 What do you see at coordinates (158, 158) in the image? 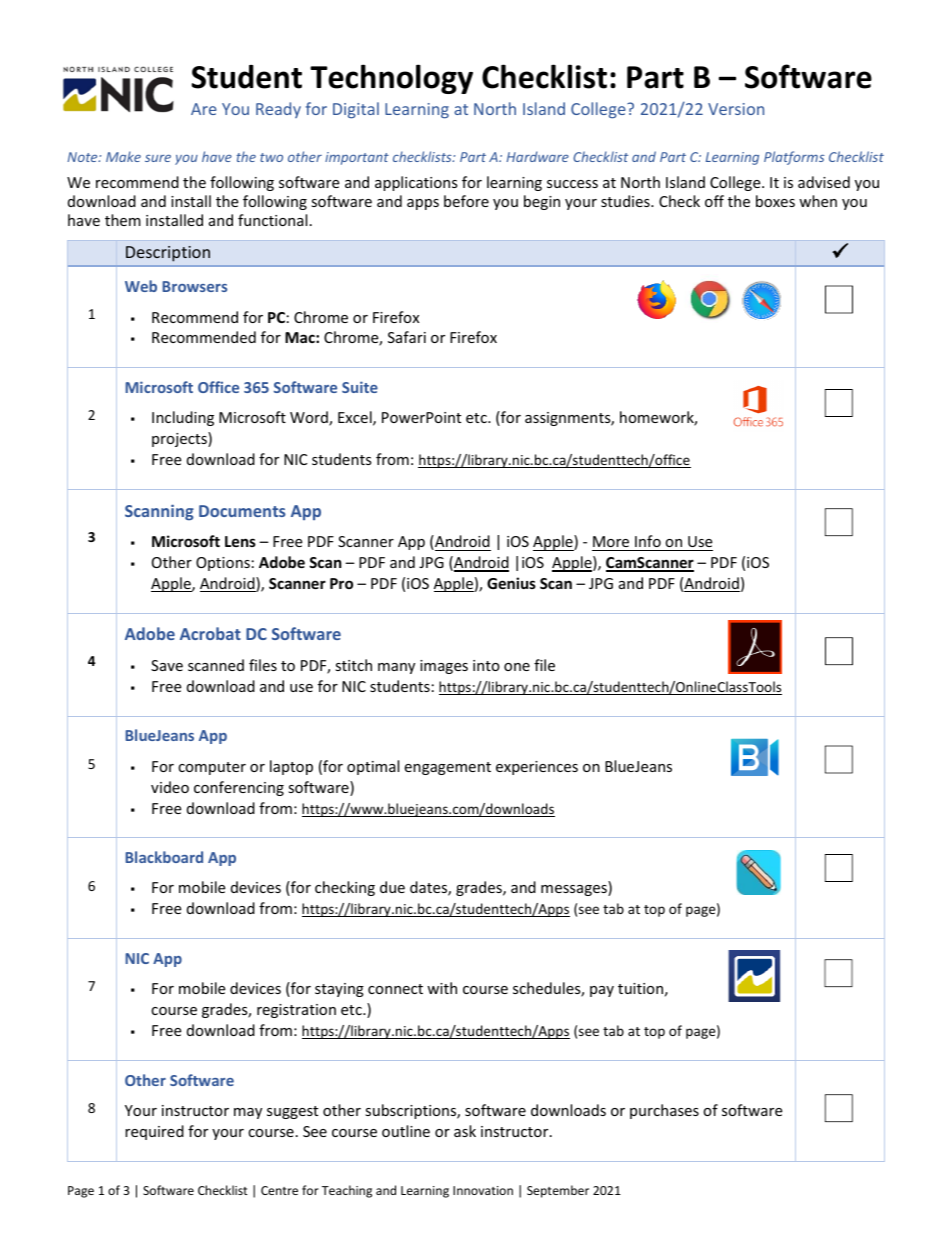
I see `sure` at bounding box center [158, 158].
